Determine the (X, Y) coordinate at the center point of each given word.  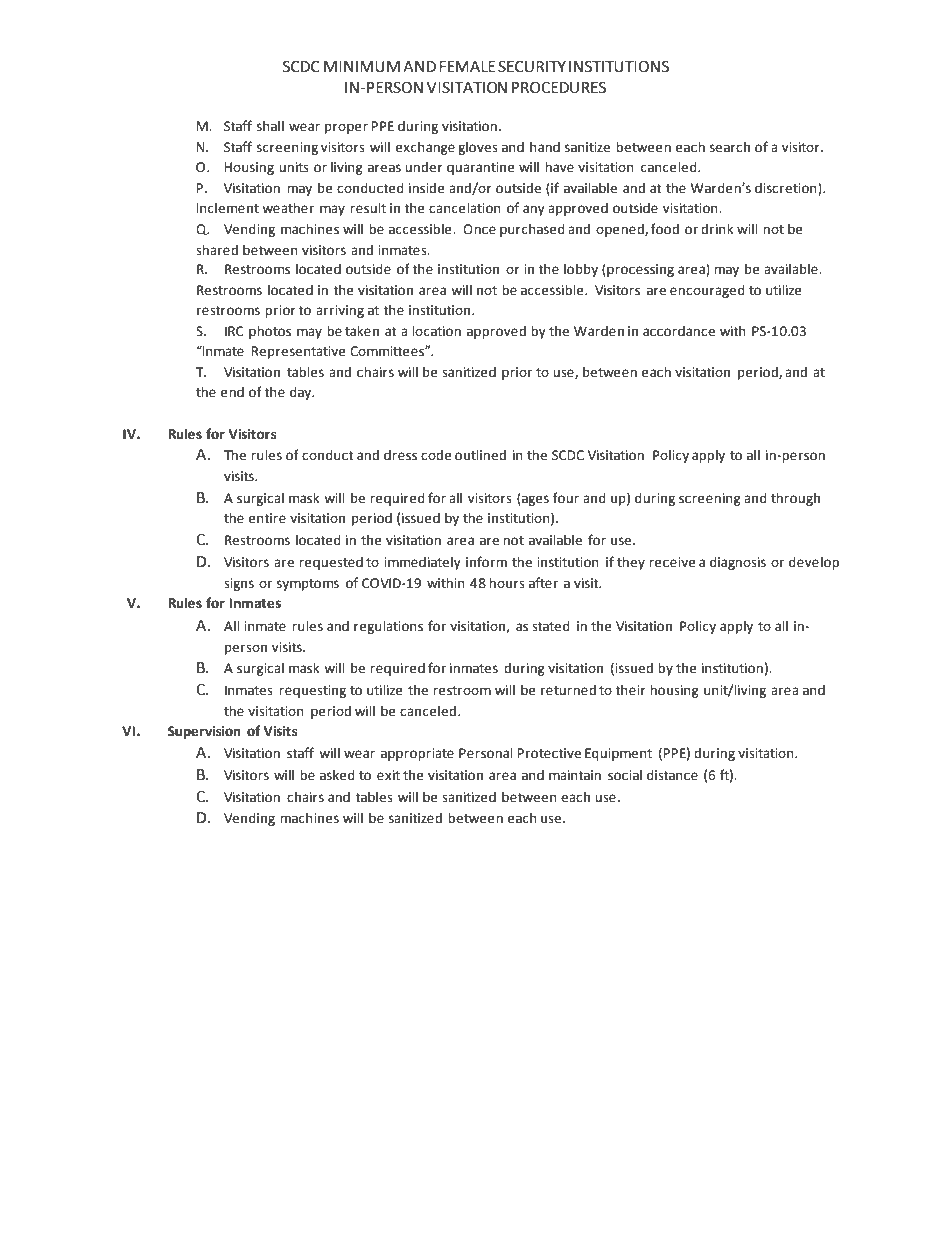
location (436, 331)
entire (267, 518)
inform (486, 562)
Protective (549, 753)
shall (270, 126)
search (730, 147)
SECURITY (532, 66)
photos (270, 332)
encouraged (707, 291)
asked (337, 775)
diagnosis (738, 563)
